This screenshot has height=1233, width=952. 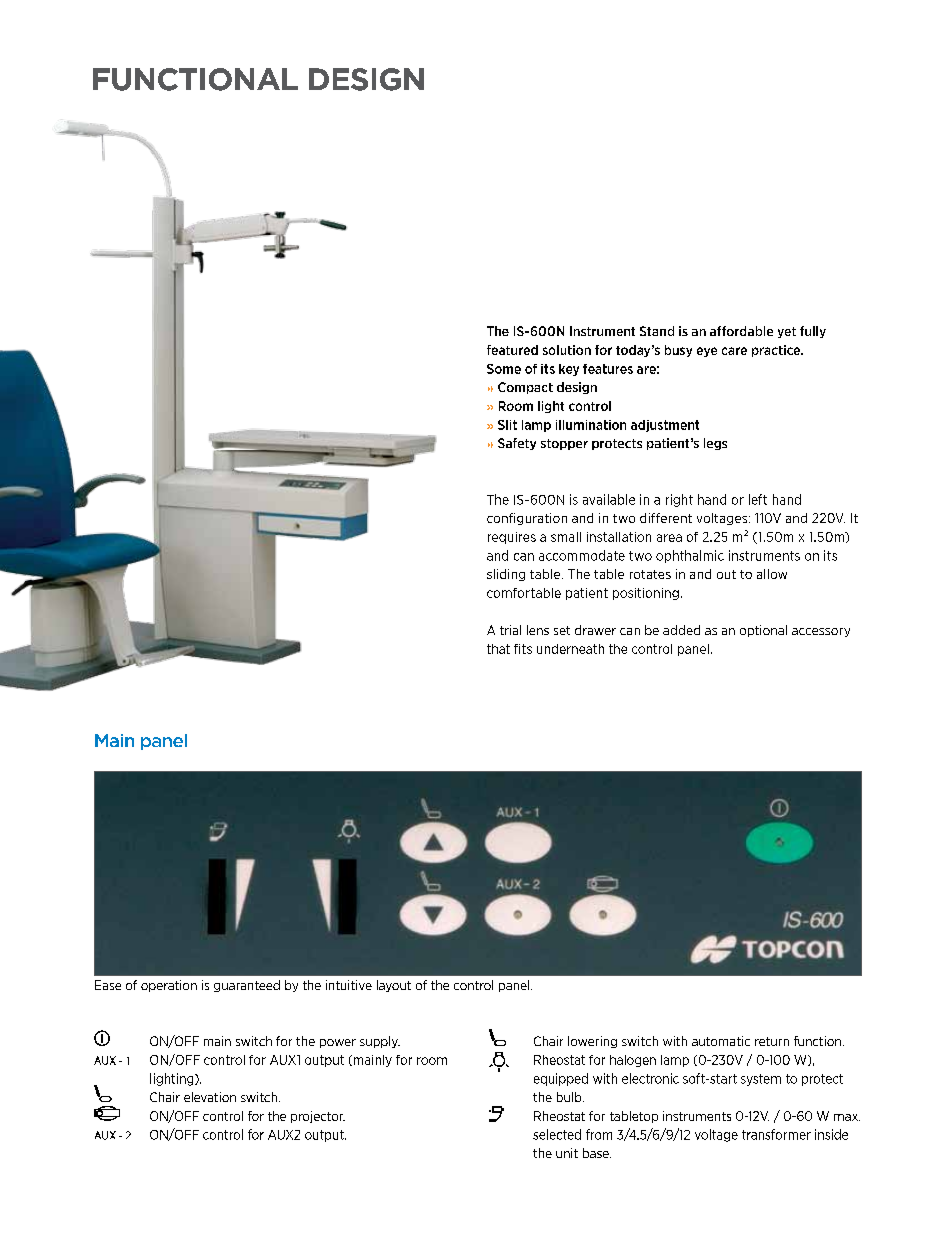 What do you see at coordinates (210, 1097) in the screenshot?
I see `elevation` at bounding box center [210, 1097].
